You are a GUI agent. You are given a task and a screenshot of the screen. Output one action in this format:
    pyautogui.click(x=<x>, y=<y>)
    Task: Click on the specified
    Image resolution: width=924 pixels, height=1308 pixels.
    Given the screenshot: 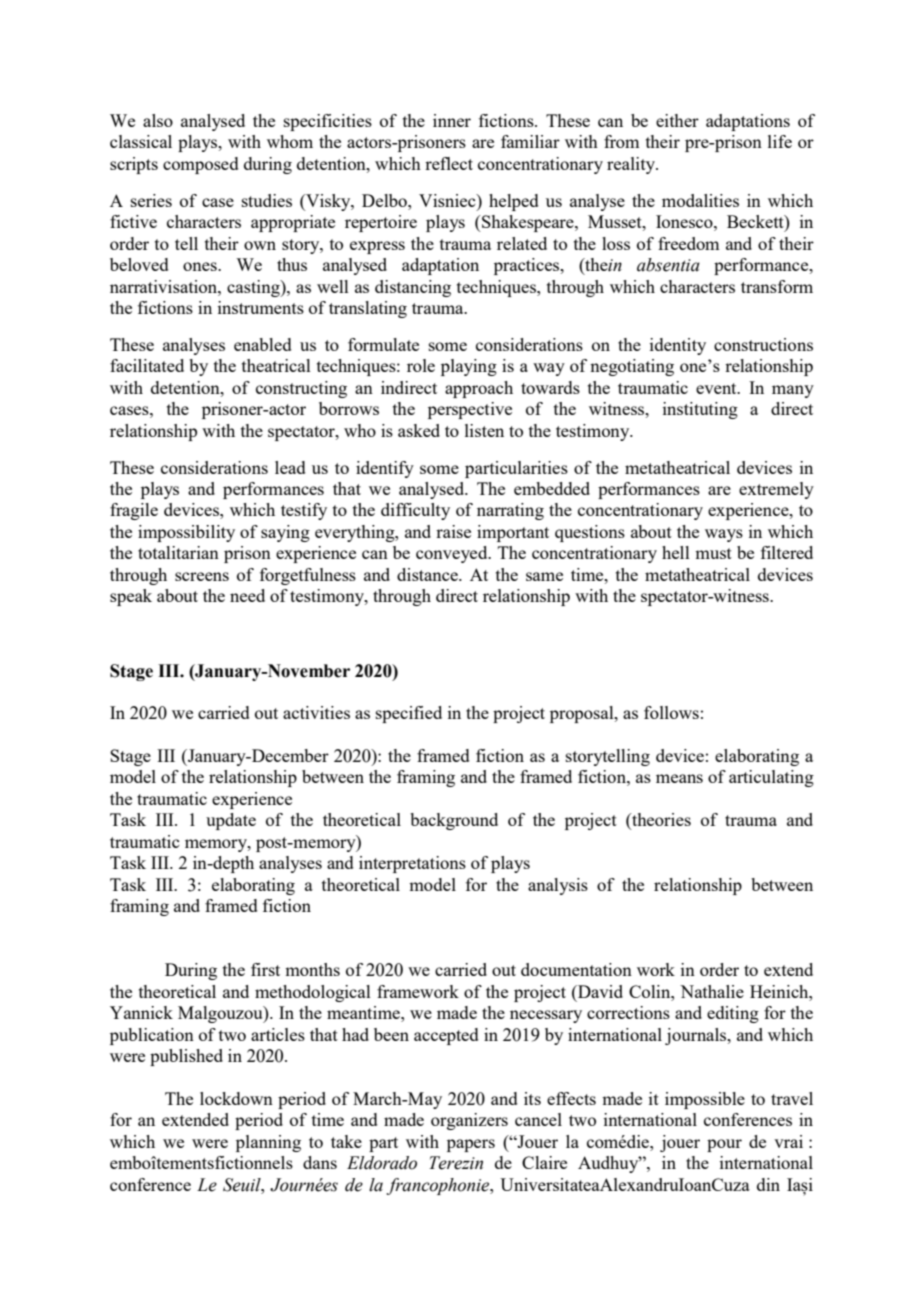 What is the action you would take?
    pyautogui.click(x=409, y=714)
